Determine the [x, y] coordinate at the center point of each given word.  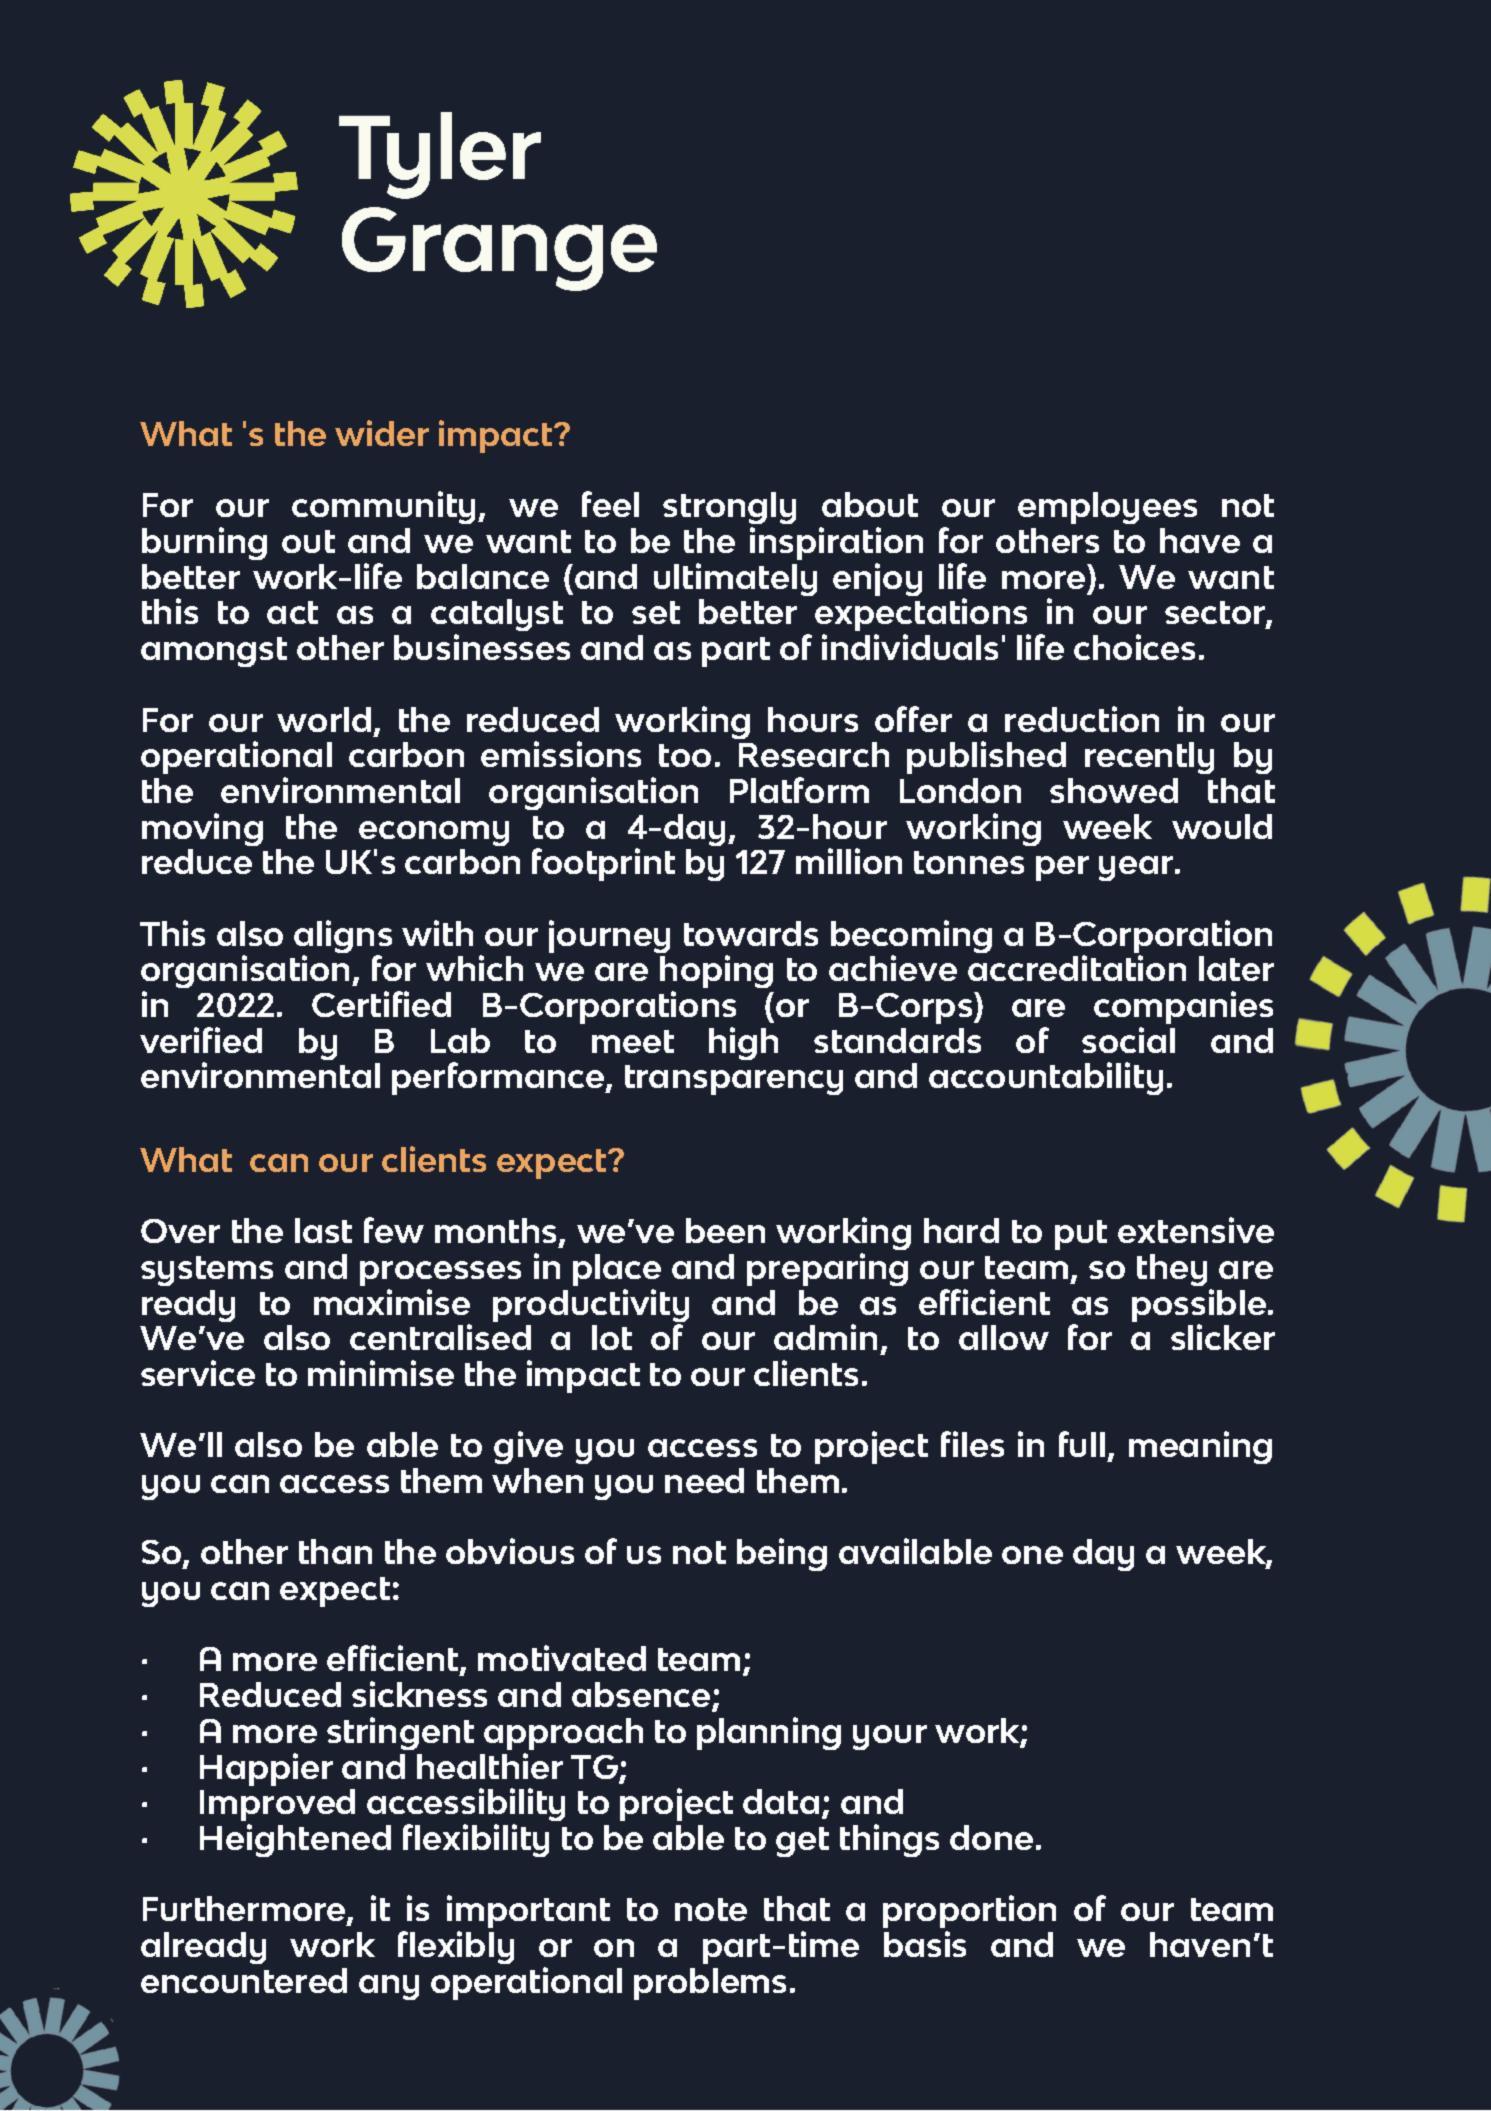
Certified [381, 1004]
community [383, 507]
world [324, 719]
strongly [729, 508]
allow [1004, 1337]
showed [1114, 790]
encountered [244, 1980]
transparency [734, 1080]
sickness [419, 1694]
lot [612, 1337]
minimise [381, 1373]
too [685, 755]
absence [641, 1694]
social [1128, 1040]
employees [1107, 508]
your [890, 1737]
